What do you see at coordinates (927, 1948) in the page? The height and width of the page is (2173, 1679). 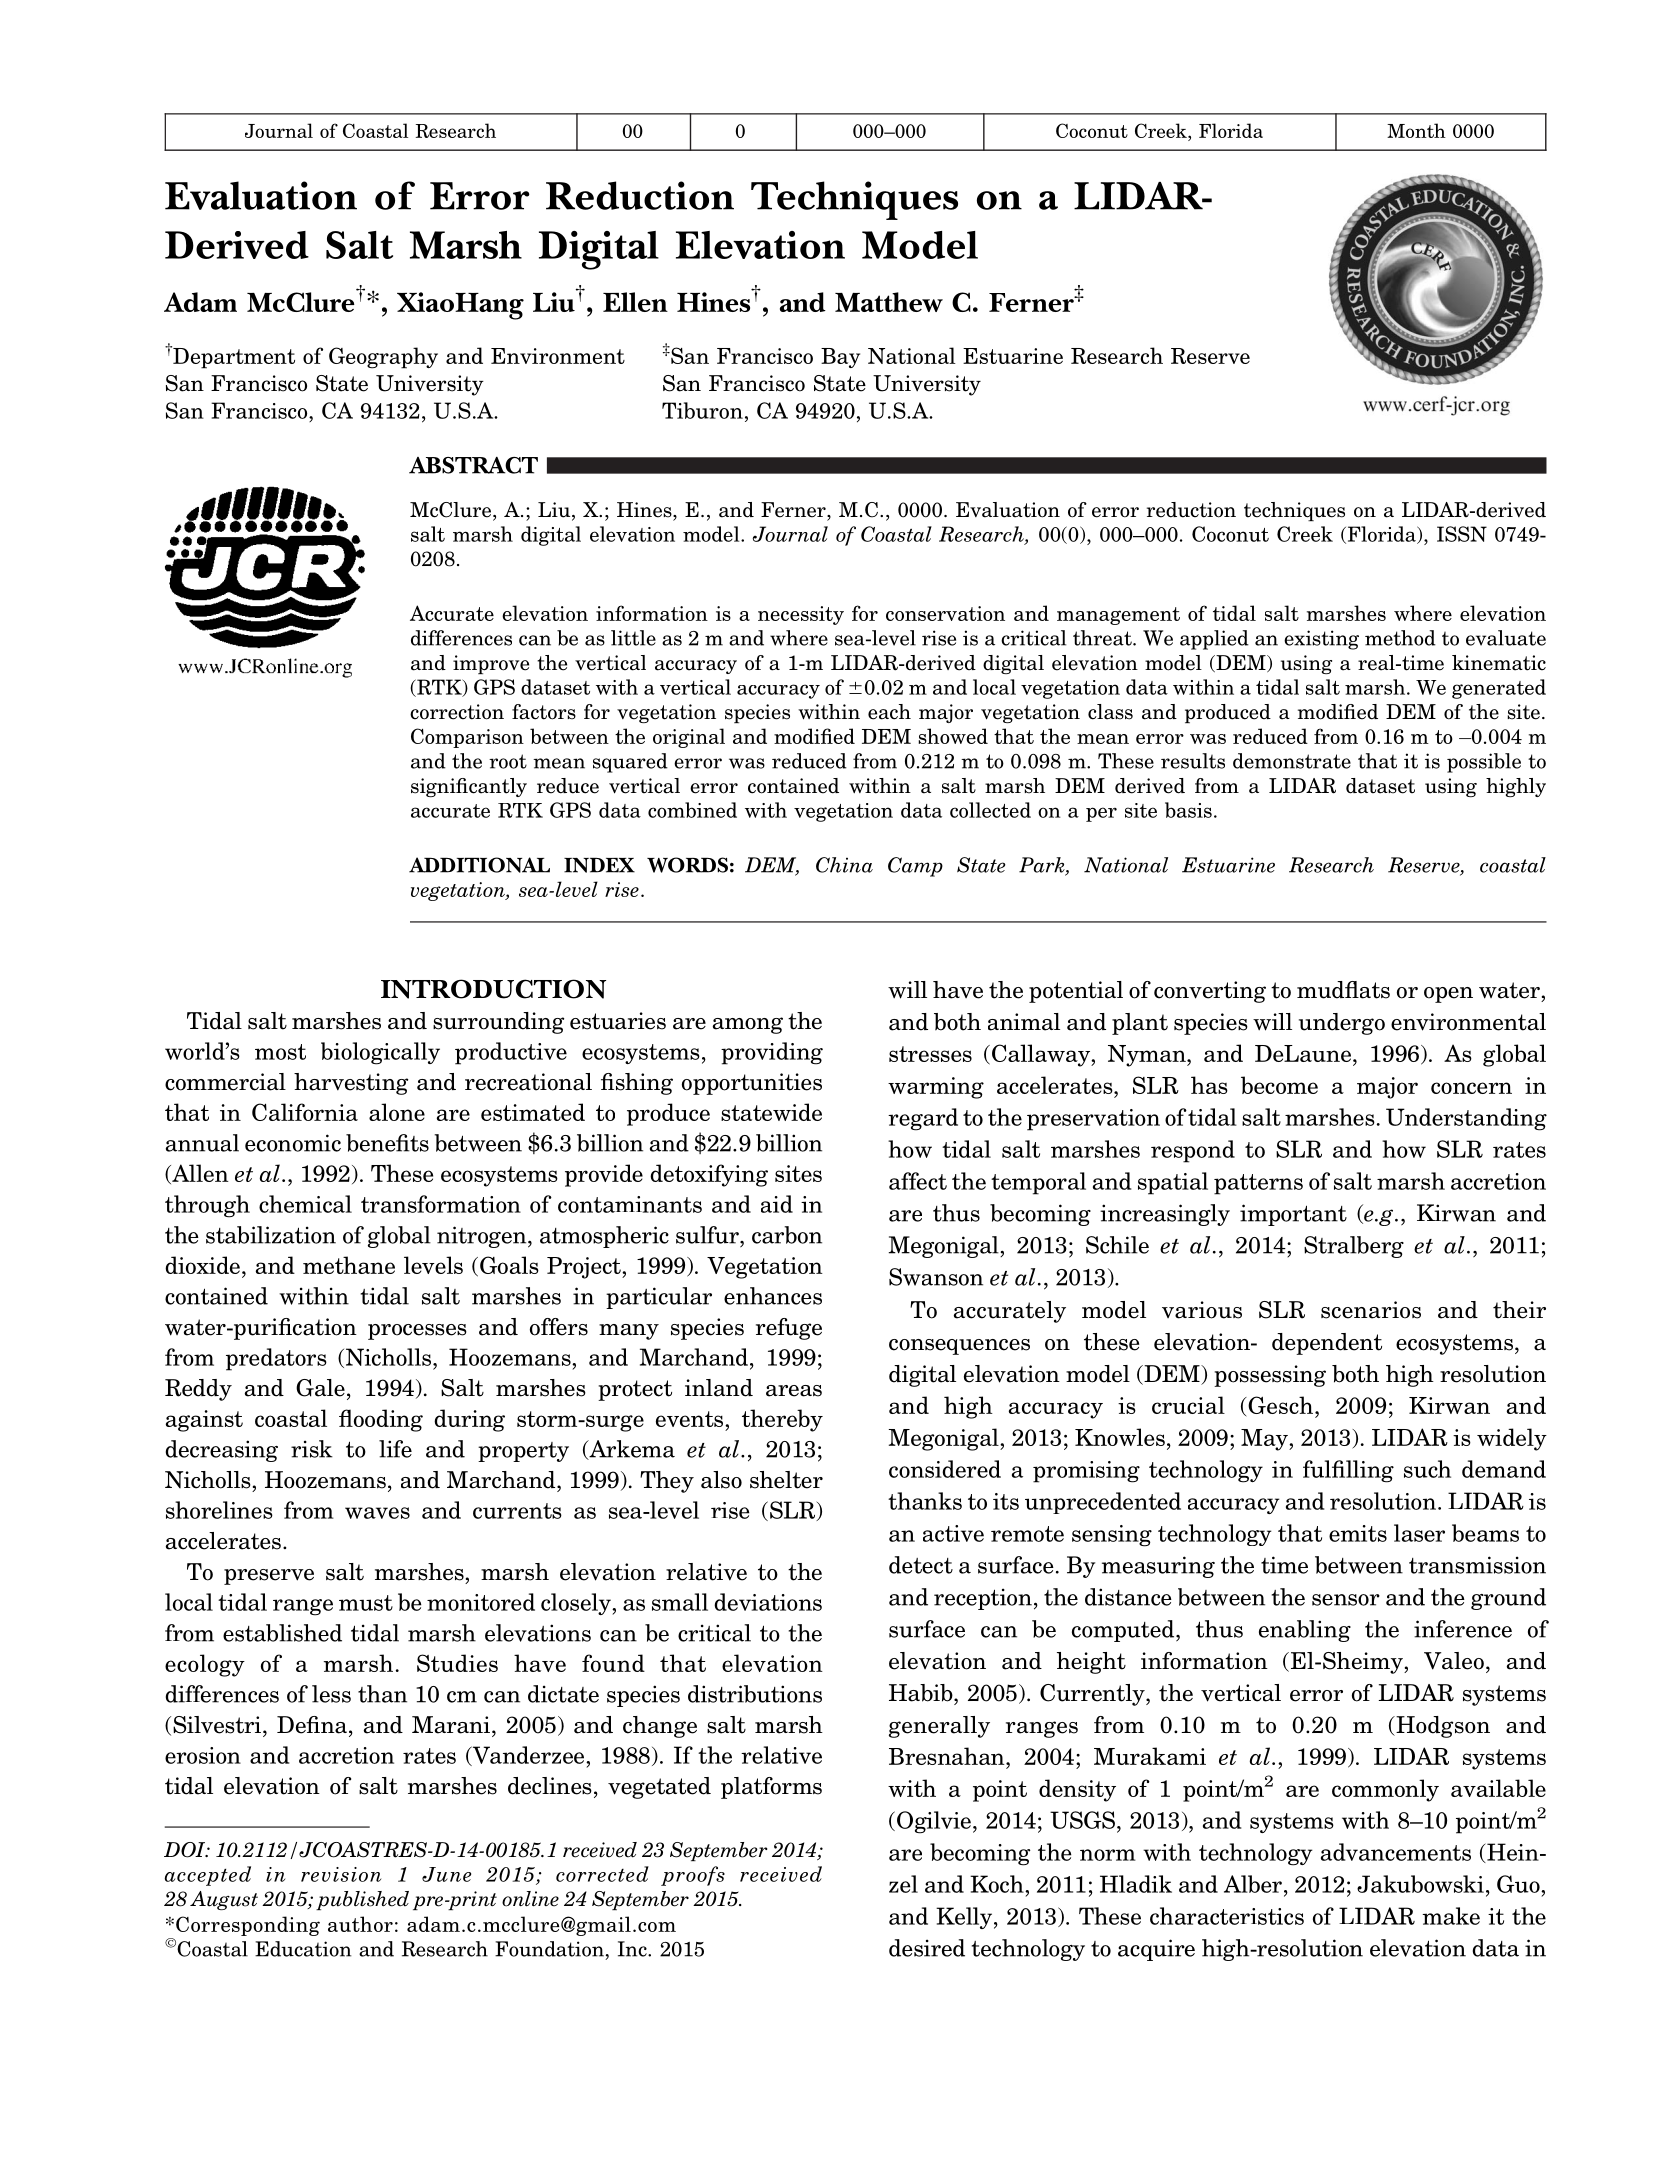 I see `desired` at bounding box center [927, 1948].
